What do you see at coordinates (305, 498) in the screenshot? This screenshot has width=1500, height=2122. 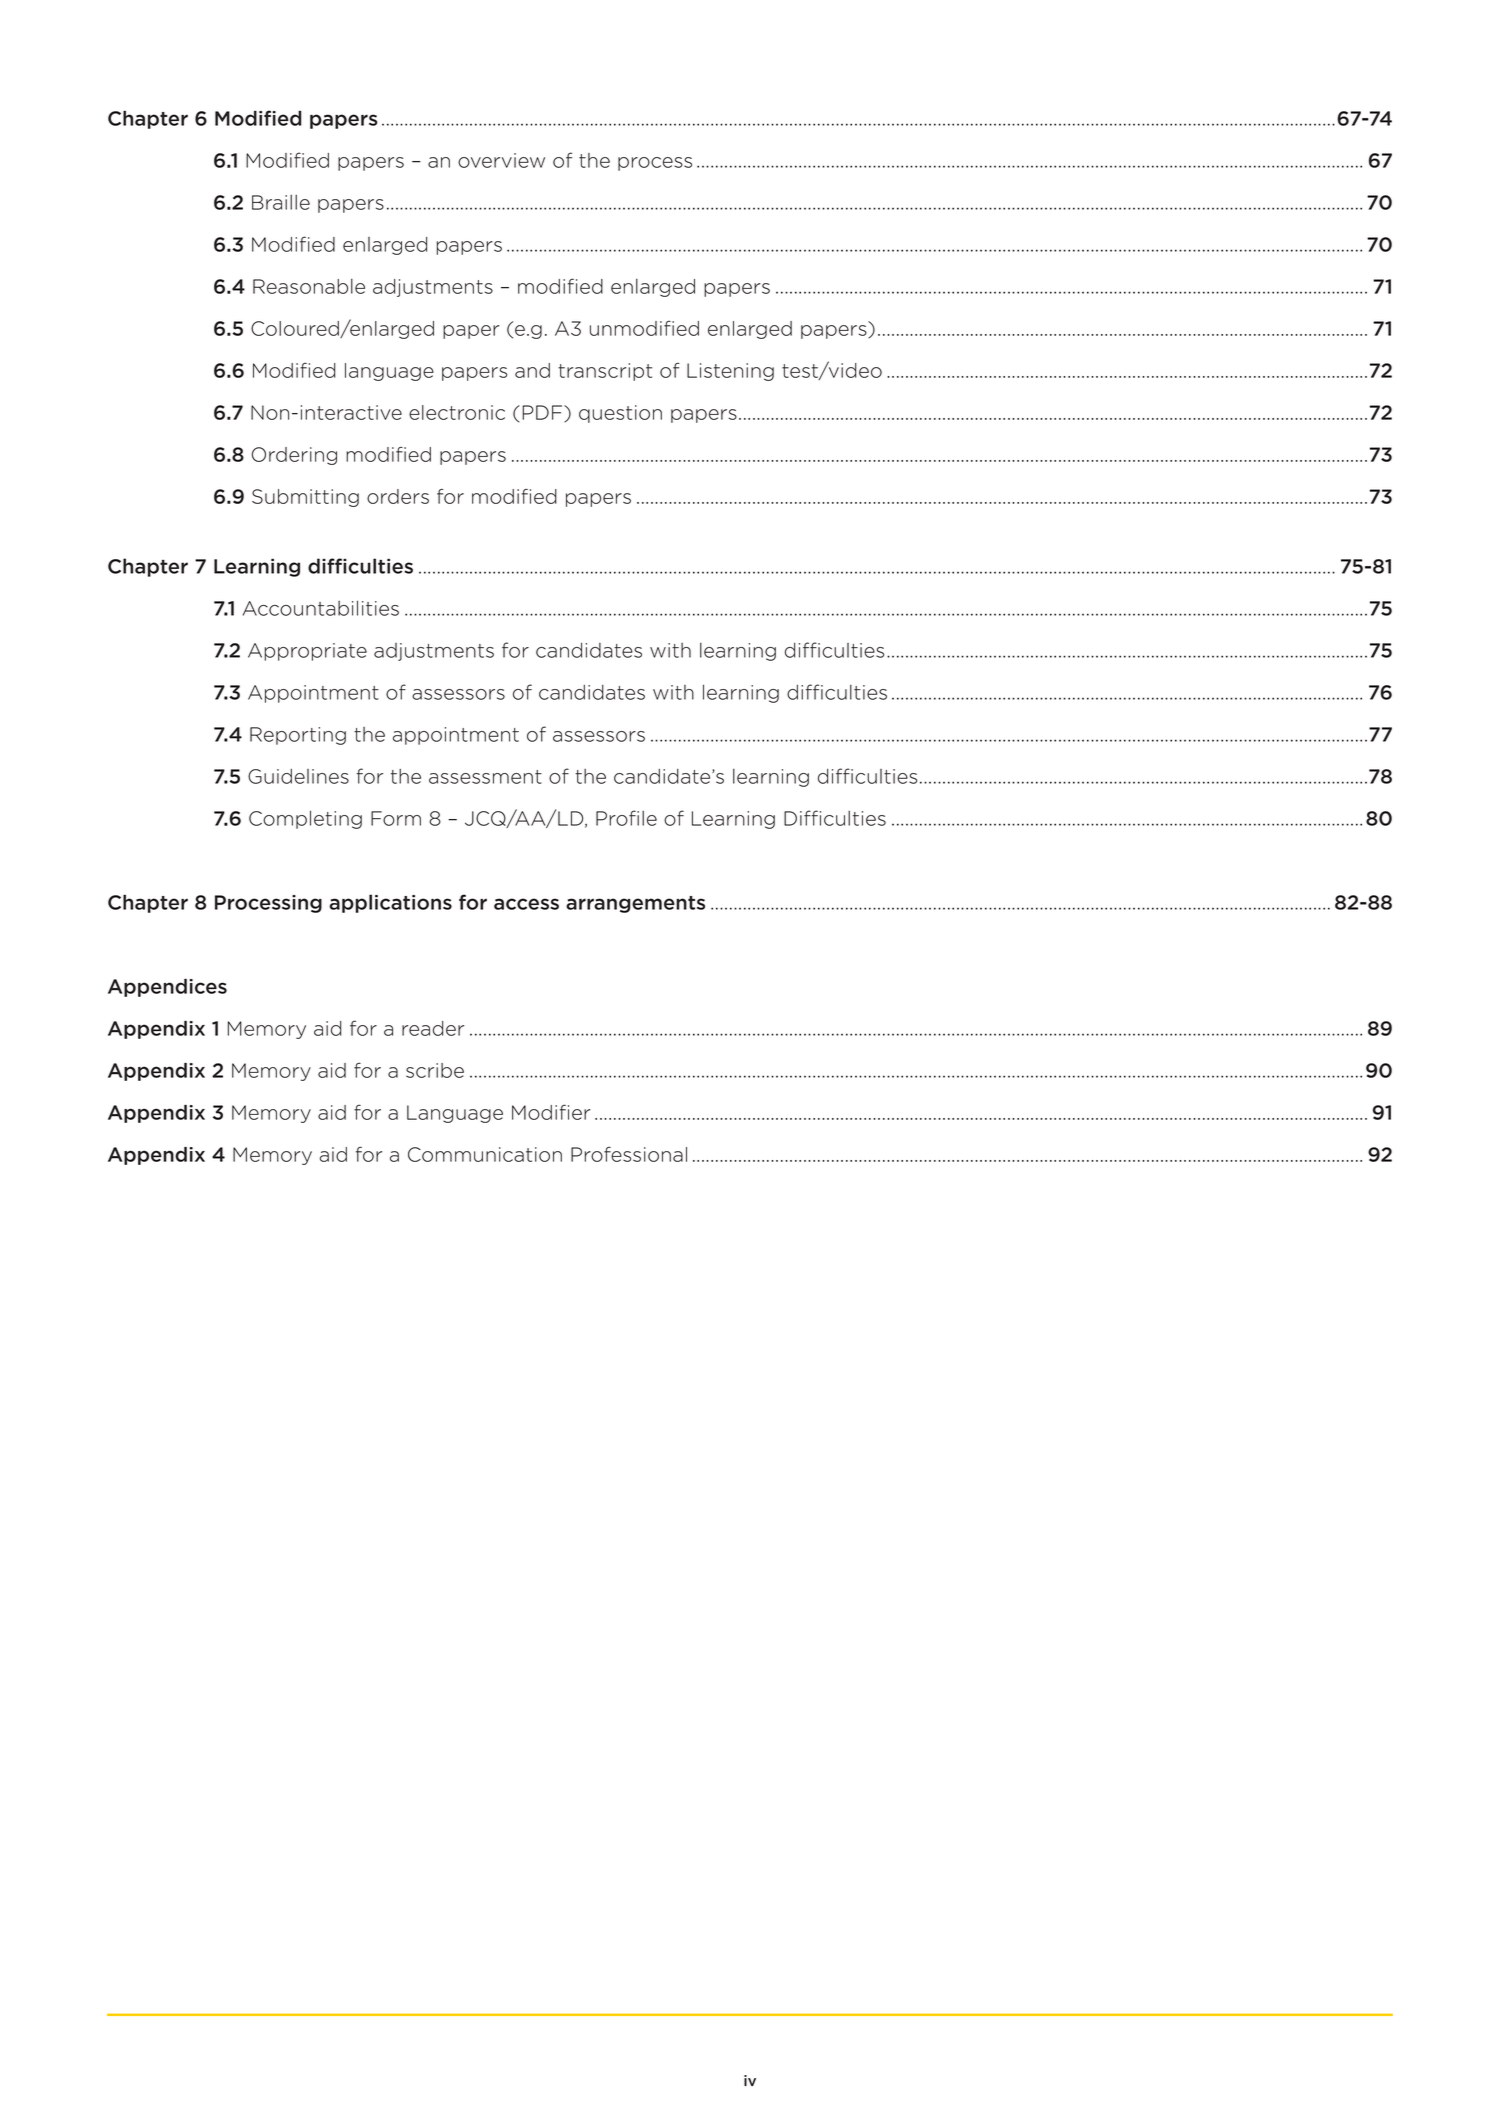 I see `Submitting` at bounding box center [305, 498].
